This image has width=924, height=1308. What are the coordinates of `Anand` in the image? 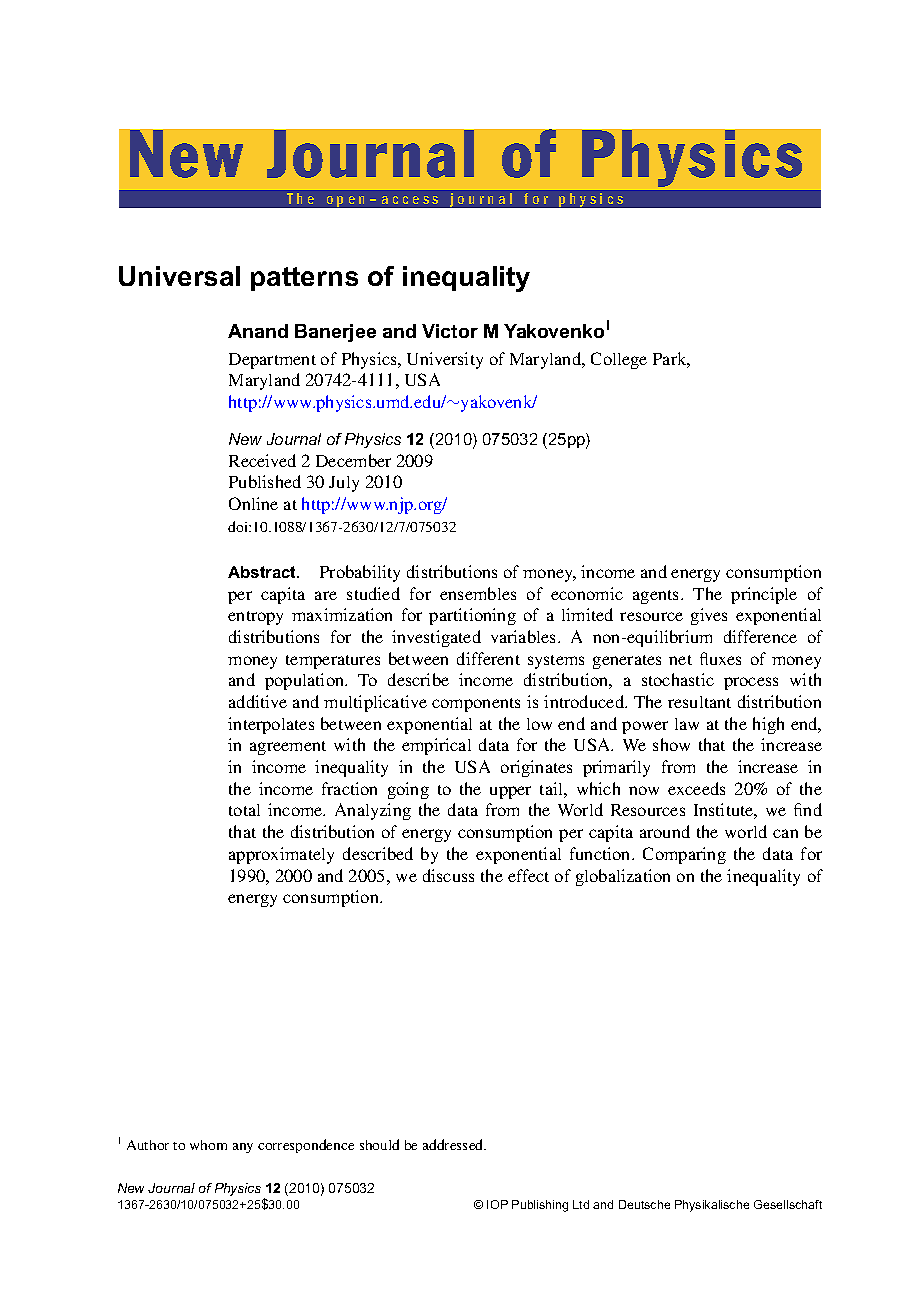 It's located at (258, 331).
